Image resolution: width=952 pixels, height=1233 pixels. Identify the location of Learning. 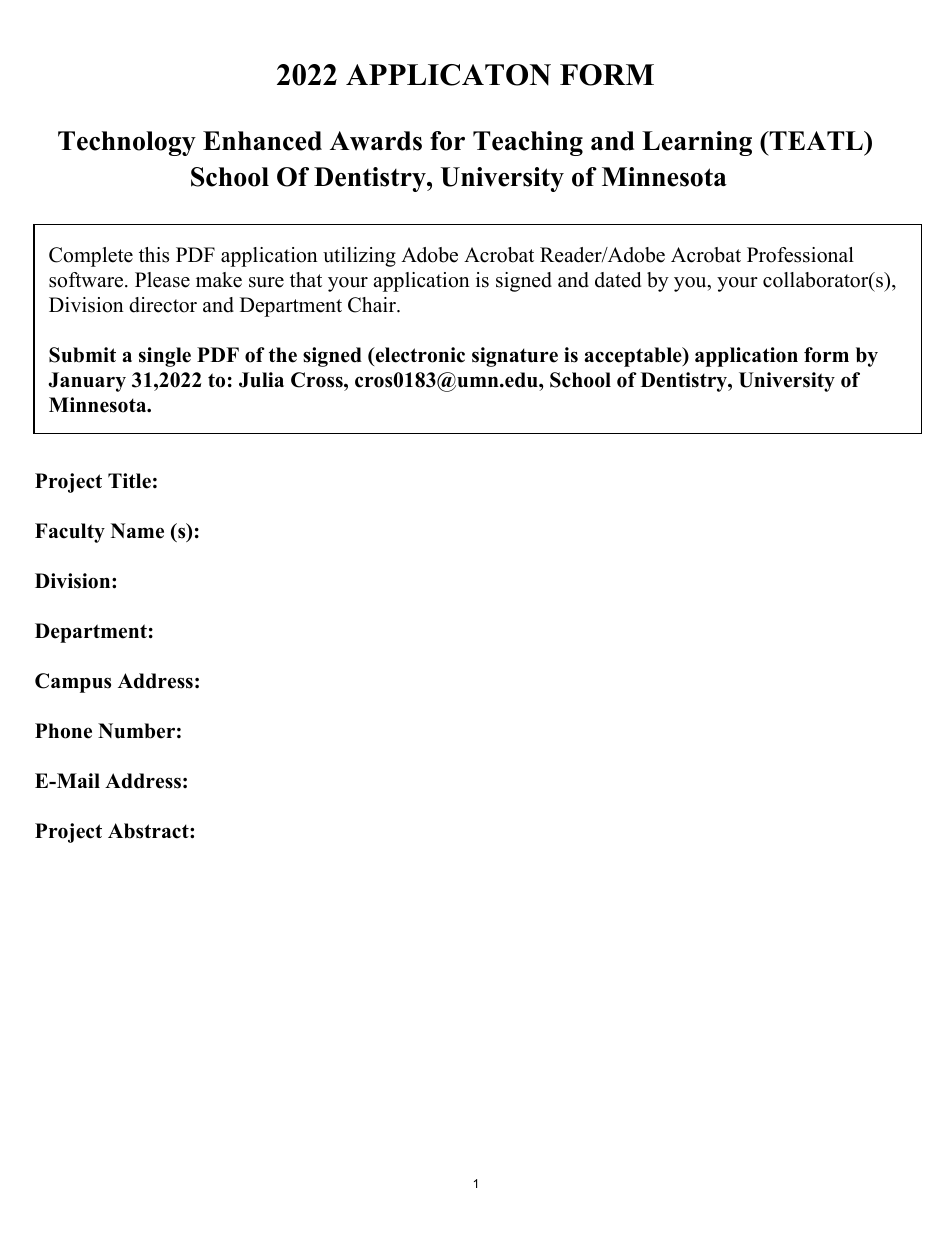
(697, 143).
